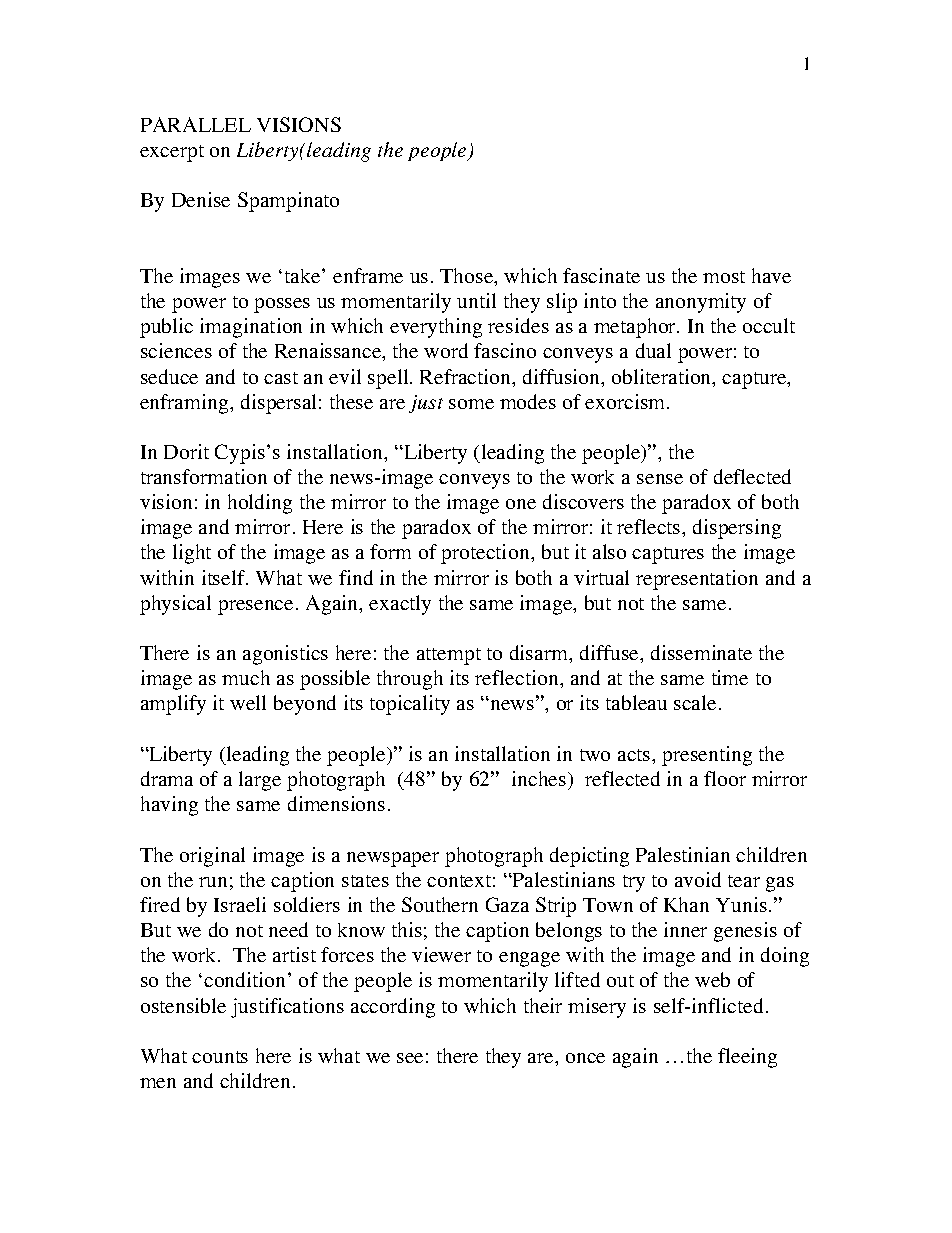 The width and height of the screenshot is (952, 1233). What do you see at coordinates (248, 702) in the screenshot?
I see `well` at bounding box center [248, 702].
